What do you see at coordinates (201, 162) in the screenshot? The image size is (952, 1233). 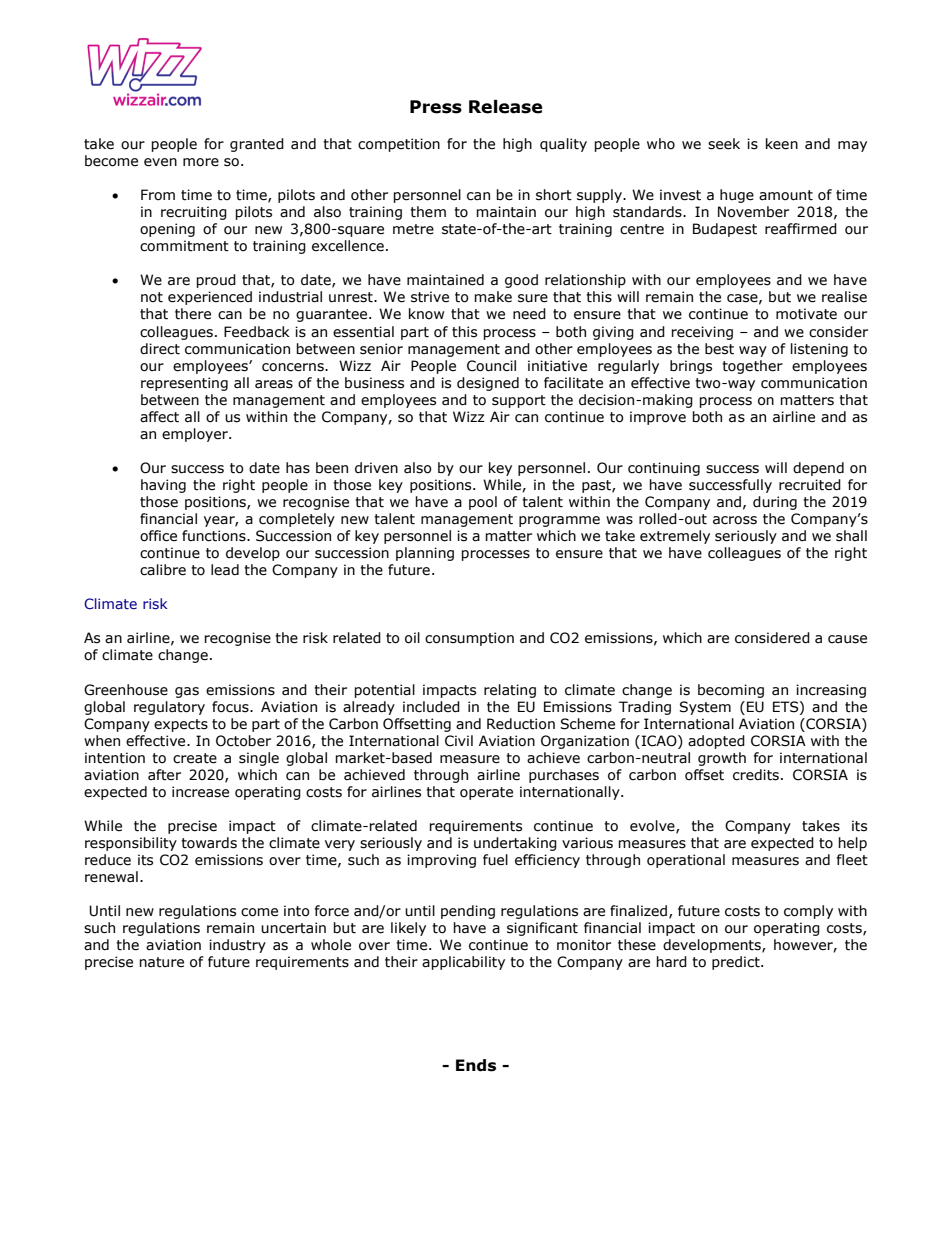 I see `more` at bounding box center [201, 162].
